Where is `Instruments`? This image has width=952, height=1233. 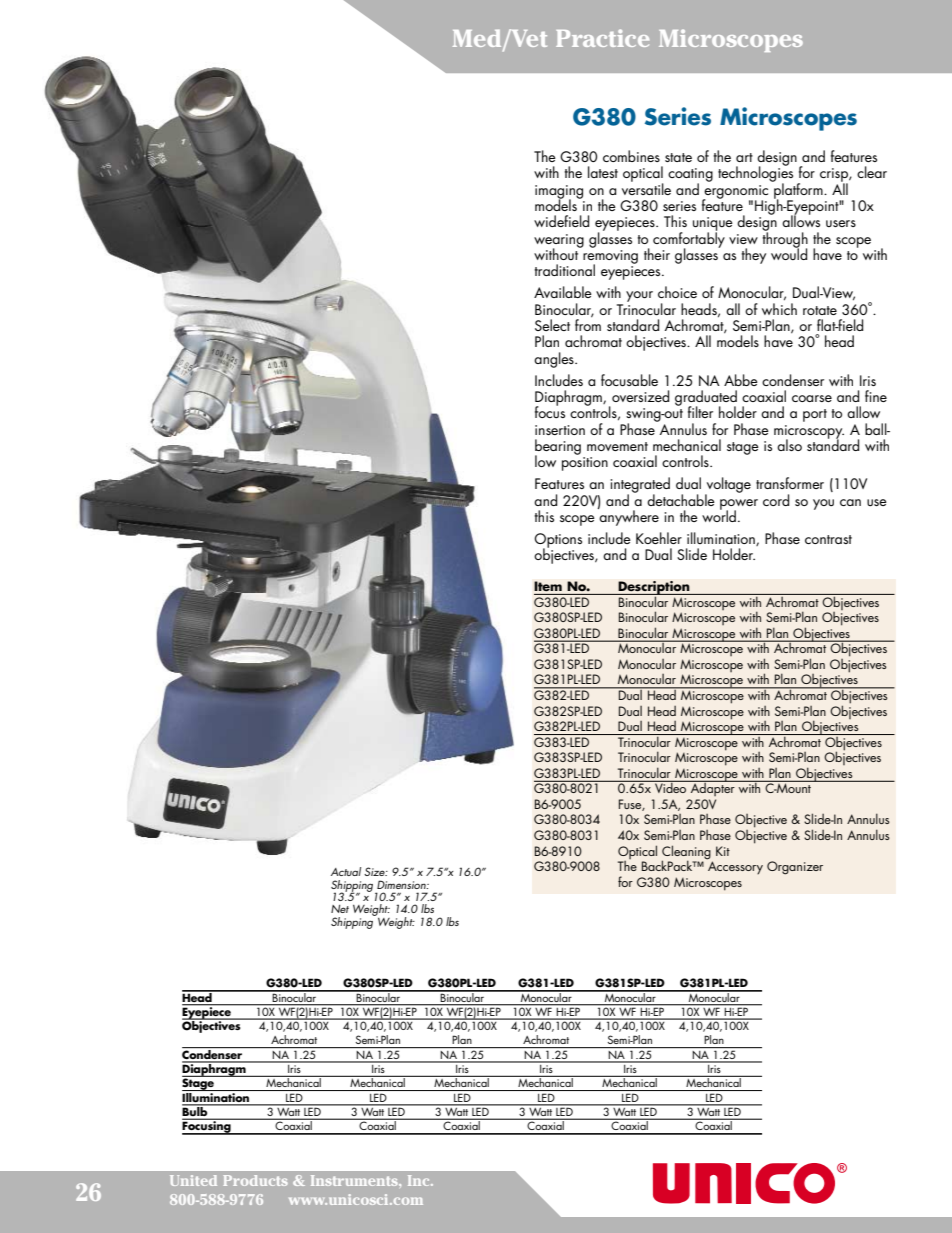 Instruments is located at coordinates (355, 1180).
